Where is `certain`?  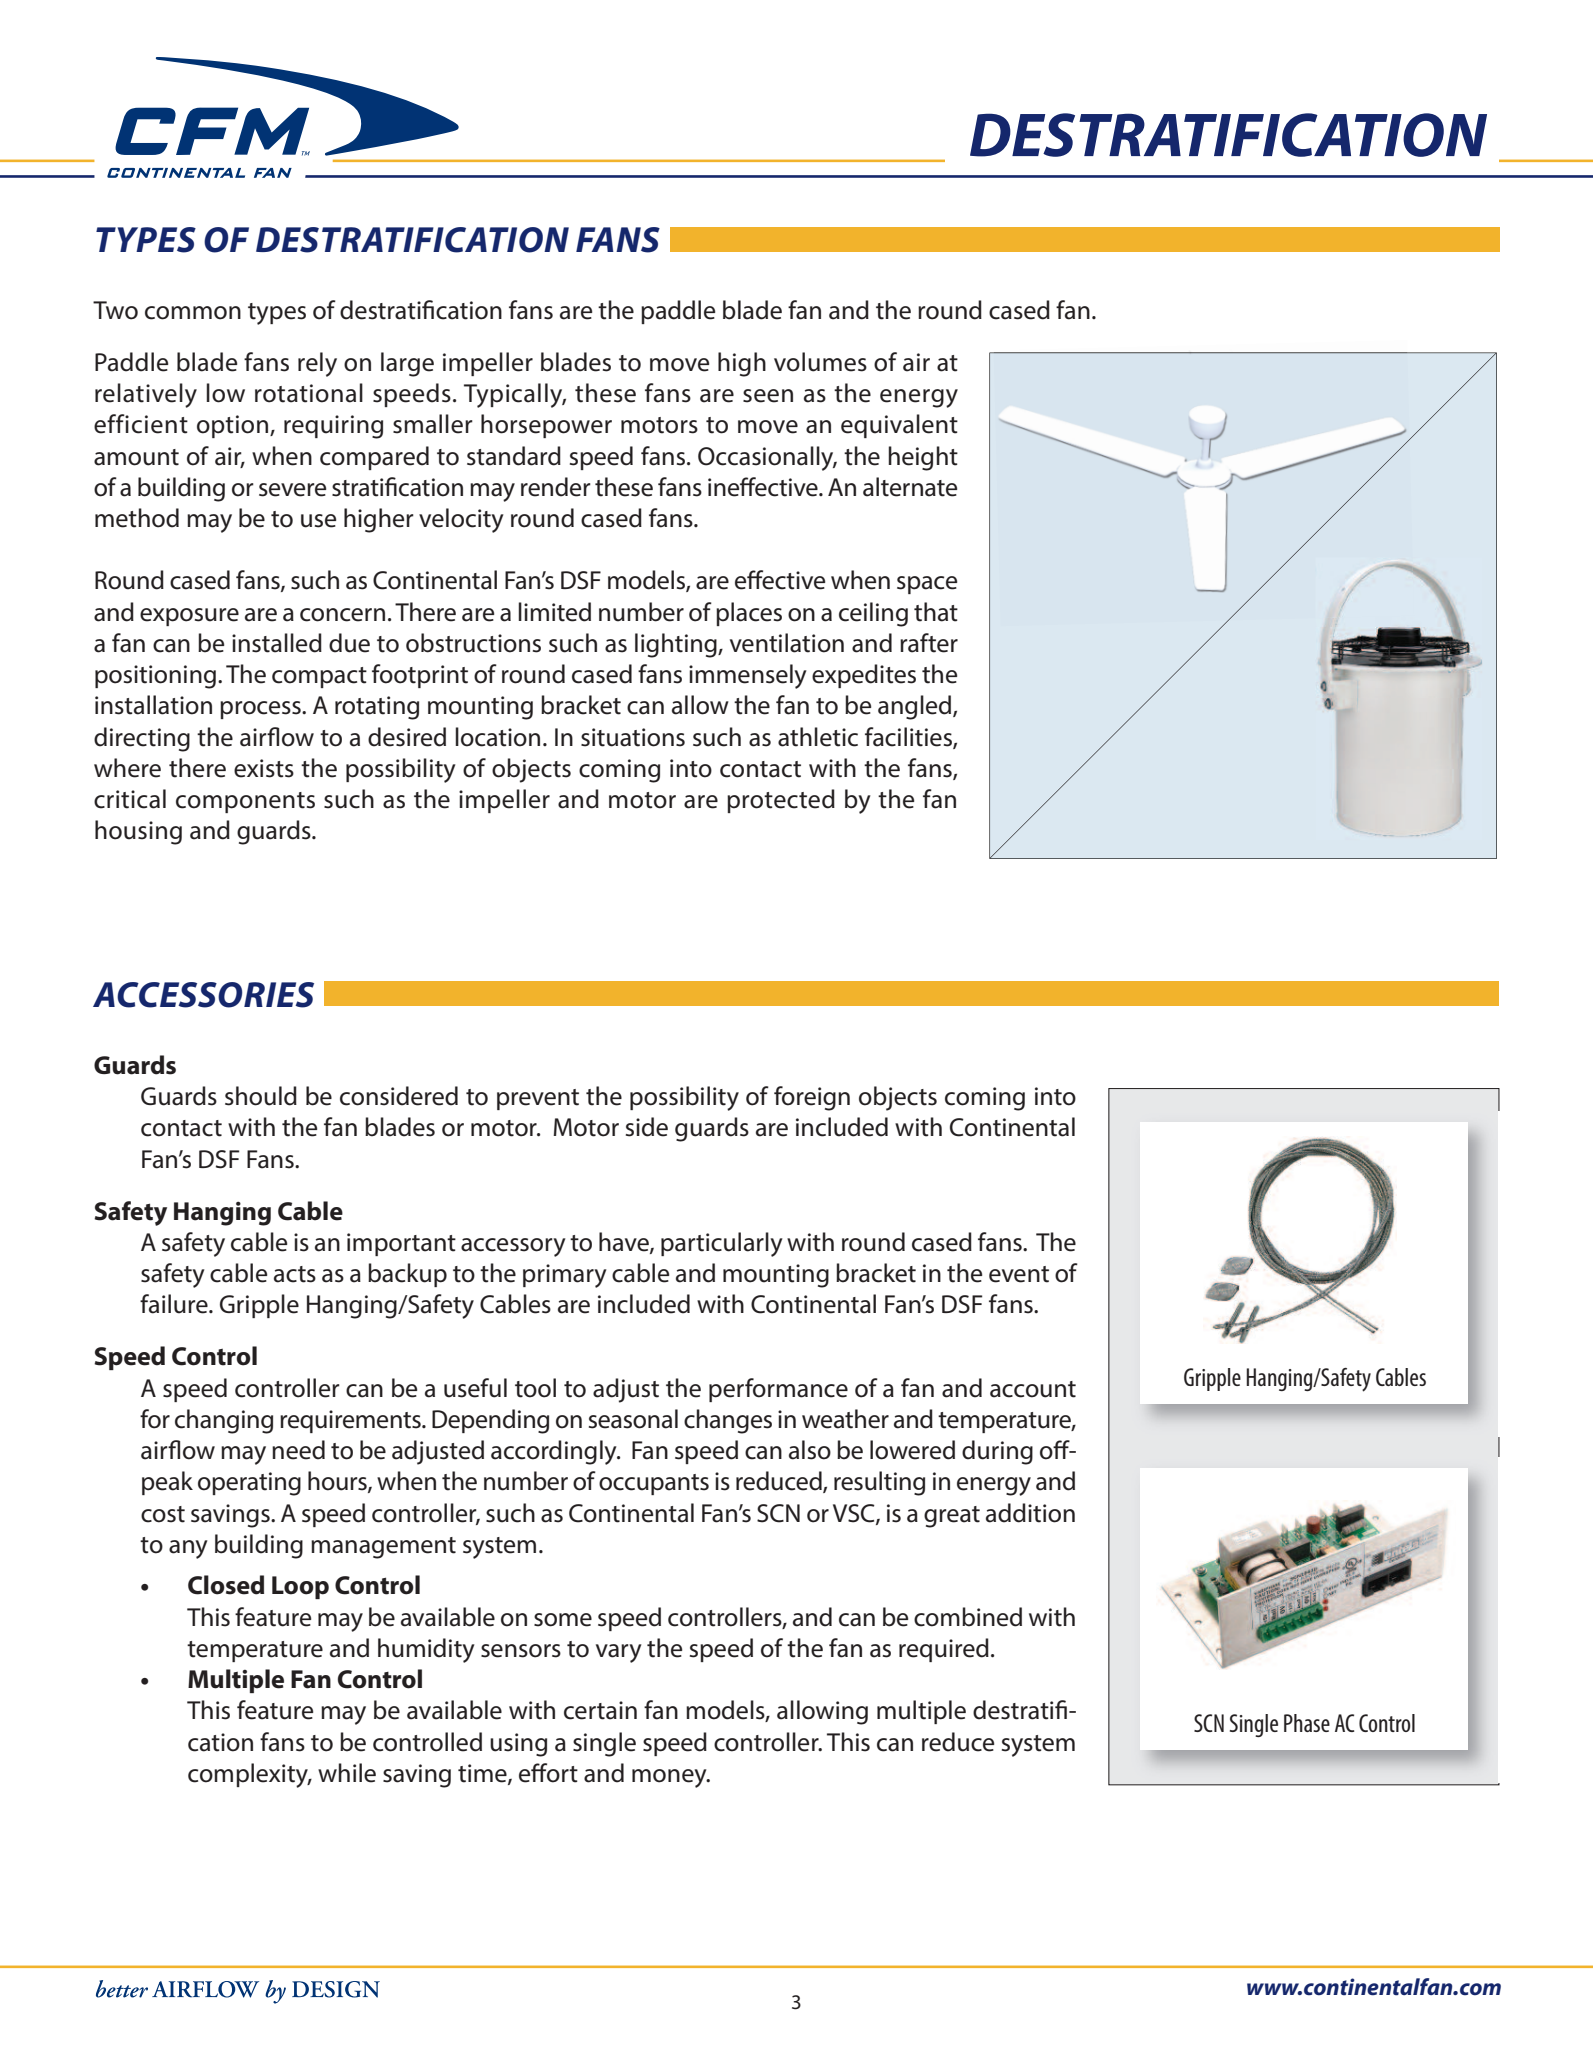
certain is located at coordinates (600, 1710).
